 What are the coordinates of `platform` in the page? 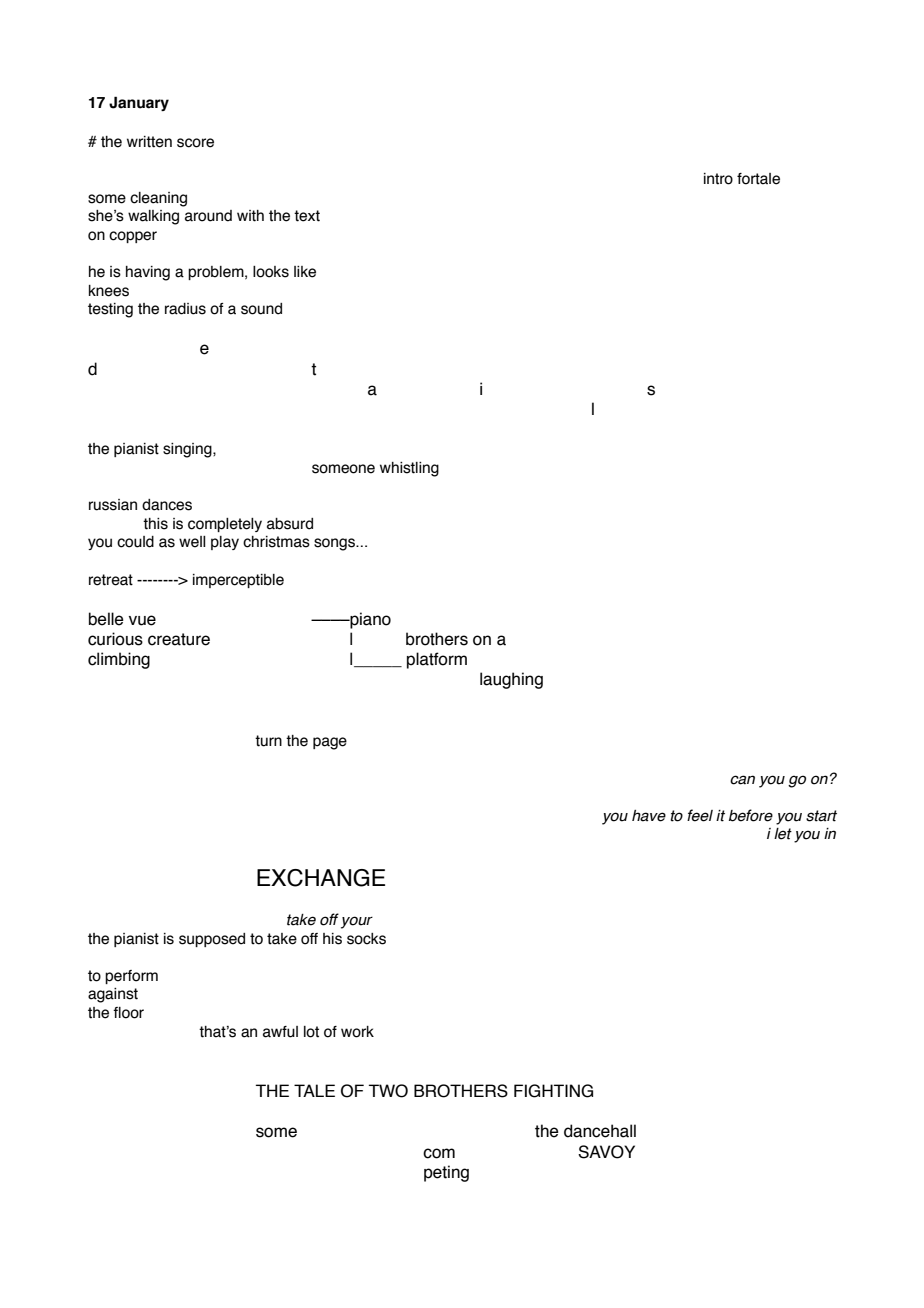 It's located at (437, 660).
